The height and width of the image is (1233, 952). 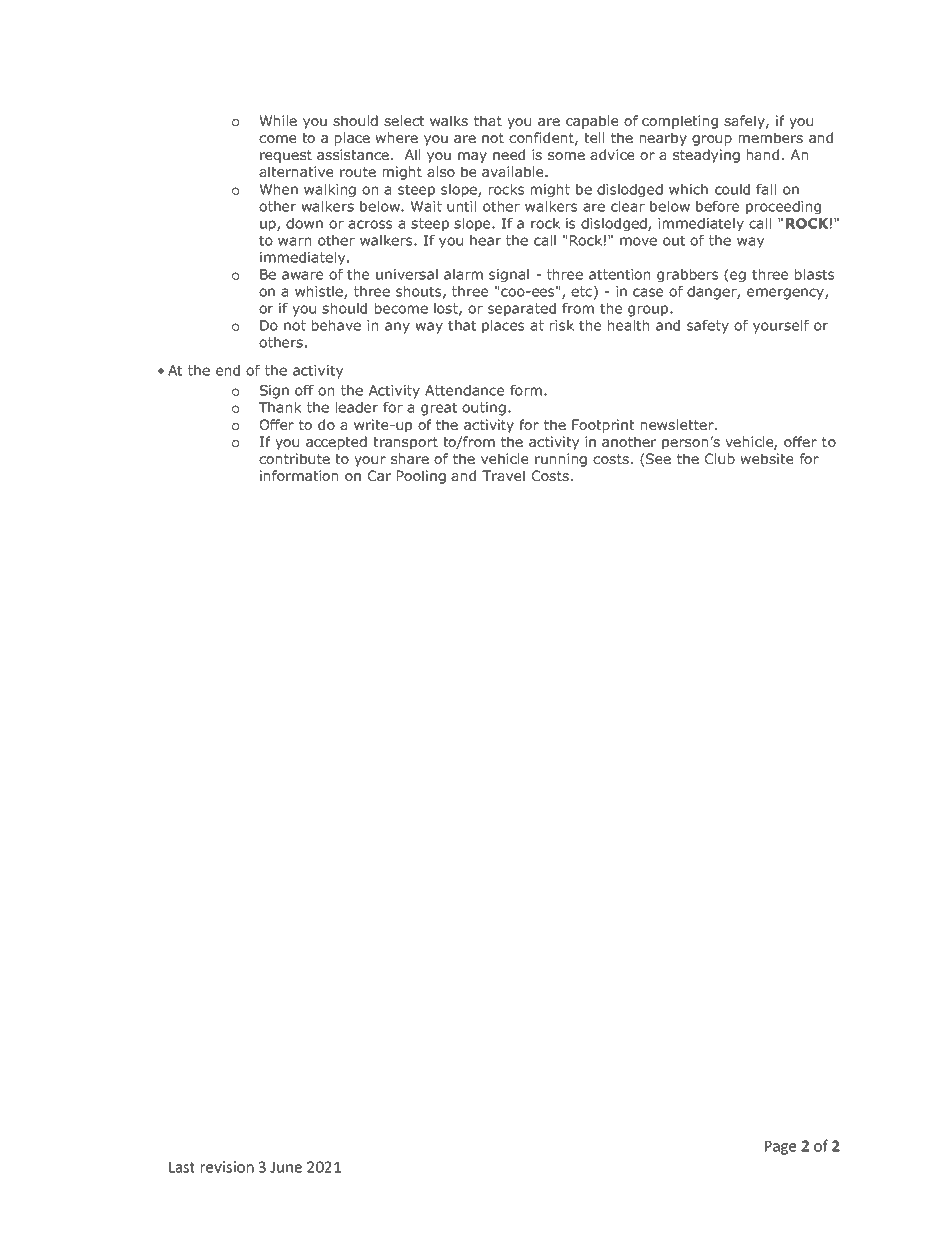 What do you see at coordinates (780, 1148) in the image?
I see `Page` at bounding box center [780, 1148].
